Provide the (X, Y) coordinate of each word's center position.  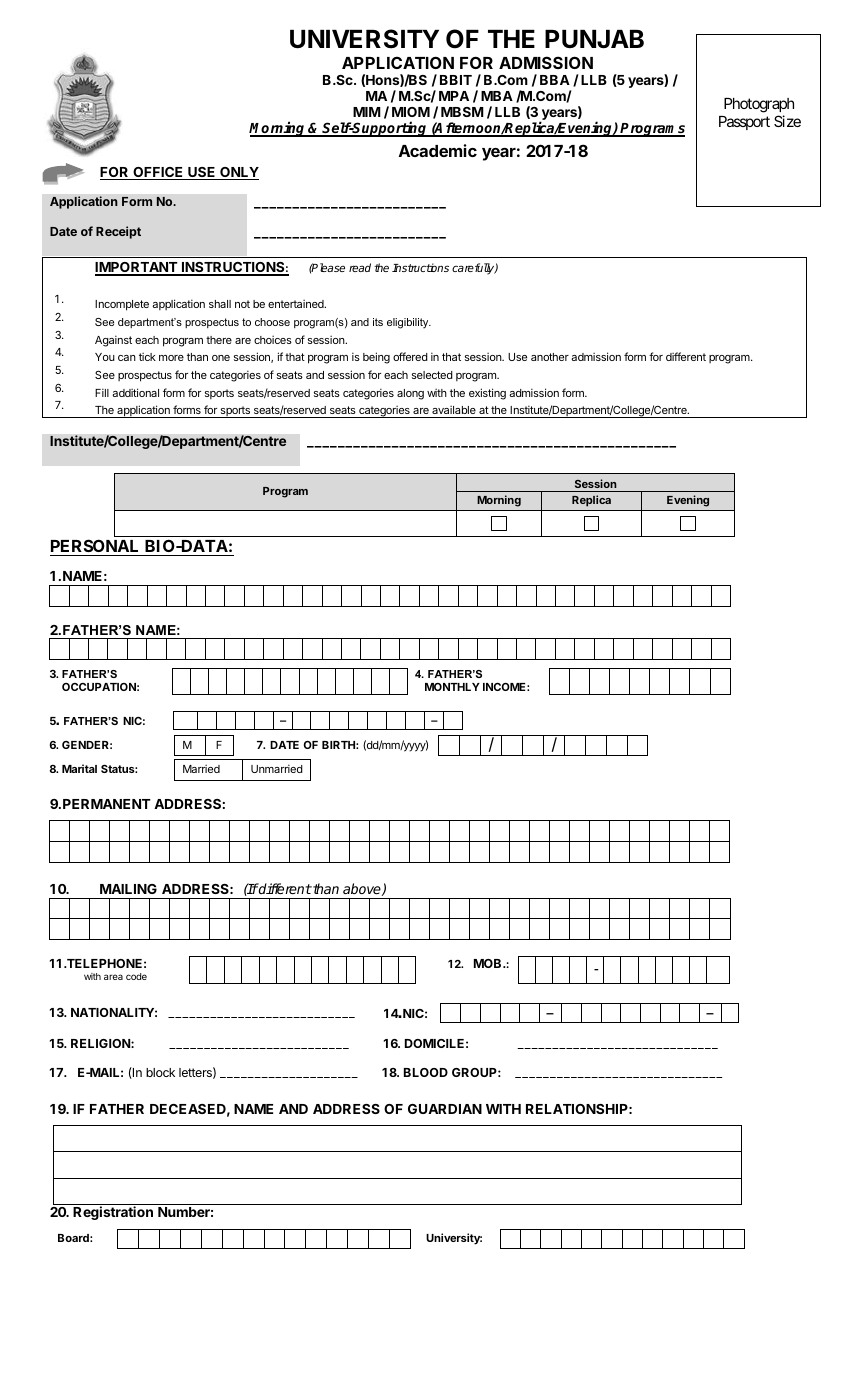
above (363, 889)
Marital (79, 768)
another (550, 357)
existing (487, 394)
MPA (454, 96)
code (136, 976)
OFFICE (158, 173)
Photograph (759, 105)
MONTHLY (452, 687)
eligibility (409, 323)
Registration (113, 1213)
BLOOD (426, 1072)
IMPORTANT (137, 268)
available (454, 411)
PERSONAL (96, 547)
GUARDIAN (445, 1109)
